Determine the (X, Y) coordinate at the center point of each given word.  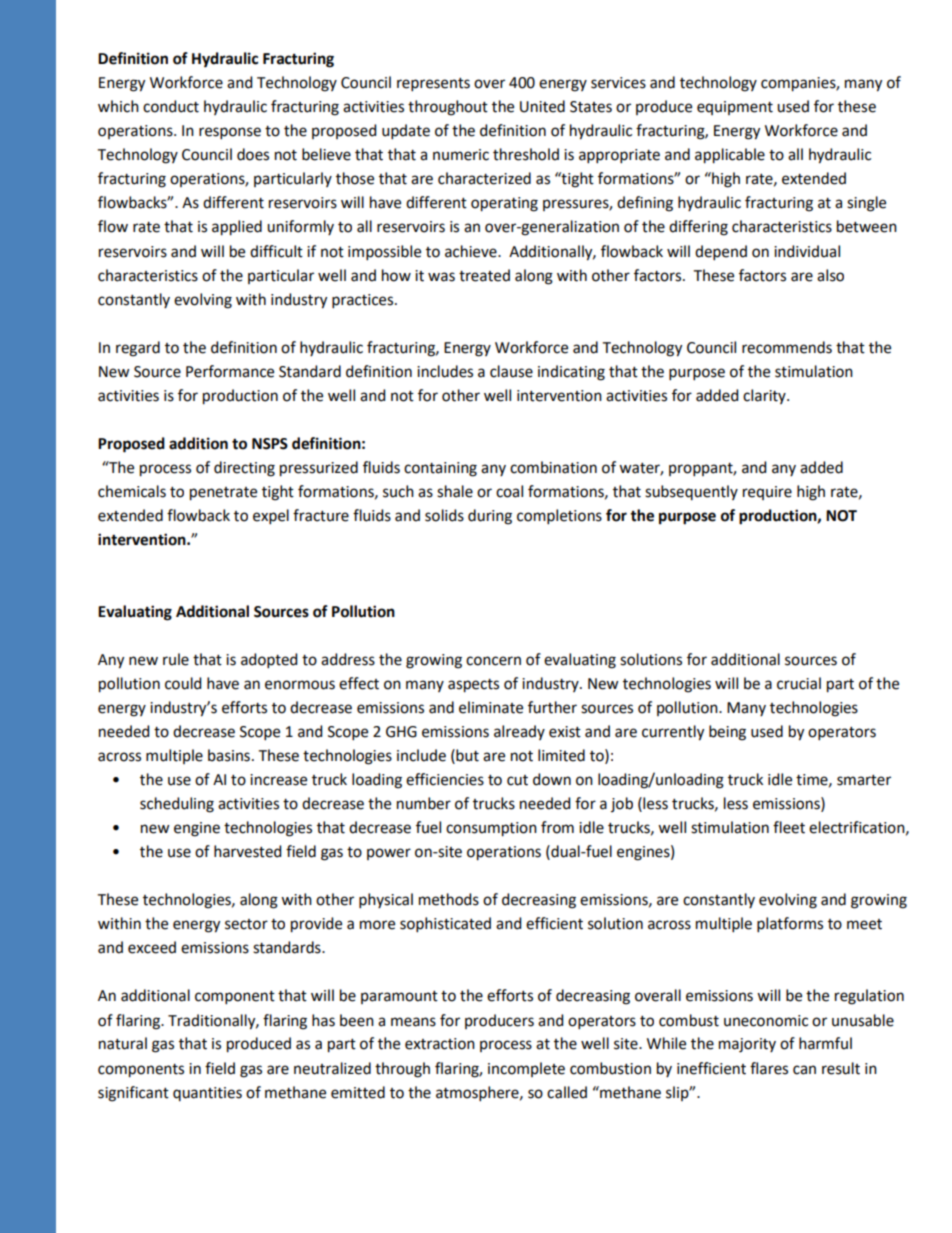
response (230, 133)
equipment (735, 108)
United (542, 106)
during (490, 517)
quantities (207, 1094)
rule (176, 659)
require (767, 493)
